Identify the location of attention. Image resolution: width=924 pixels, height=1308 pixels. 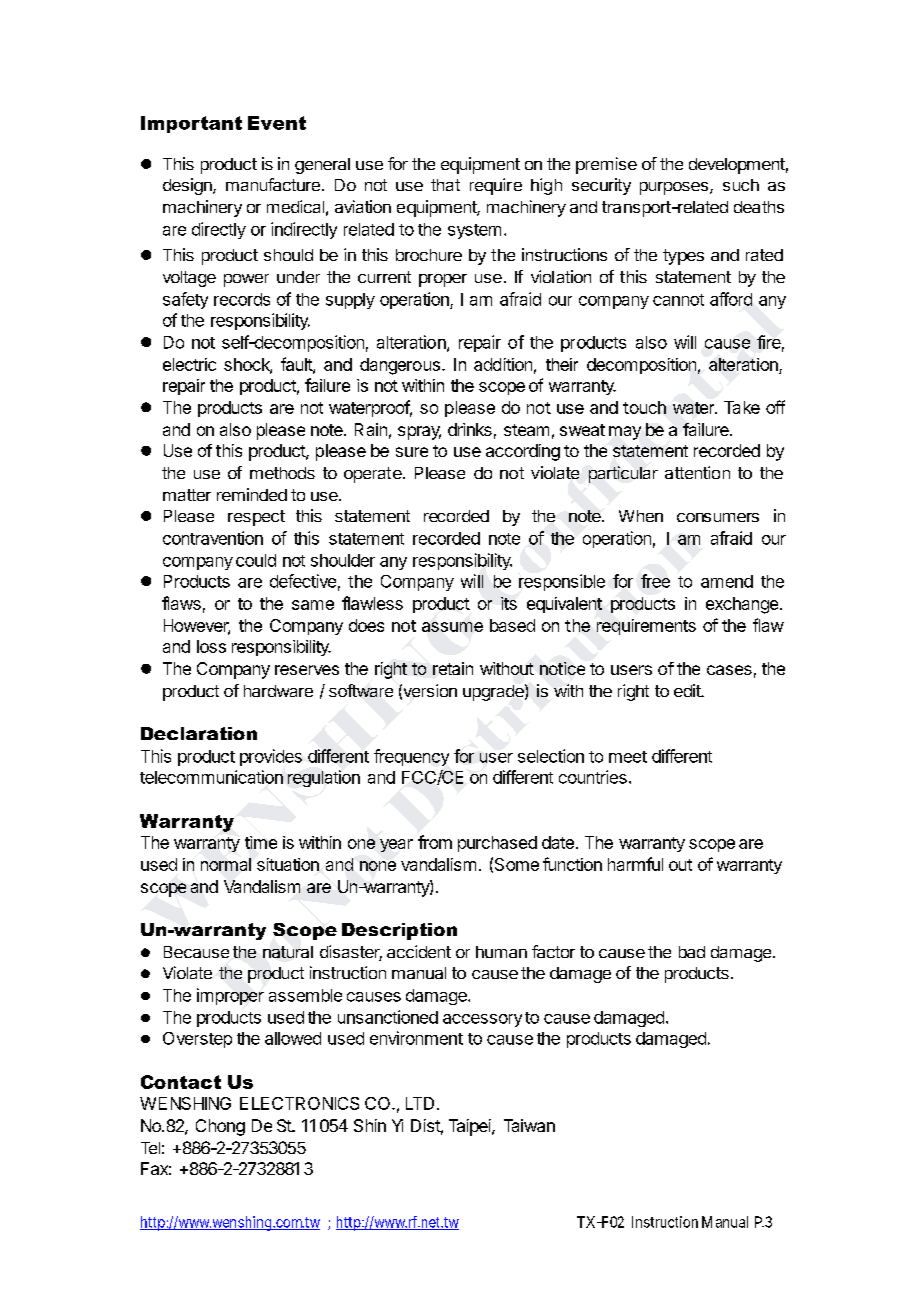
(697, 472).
